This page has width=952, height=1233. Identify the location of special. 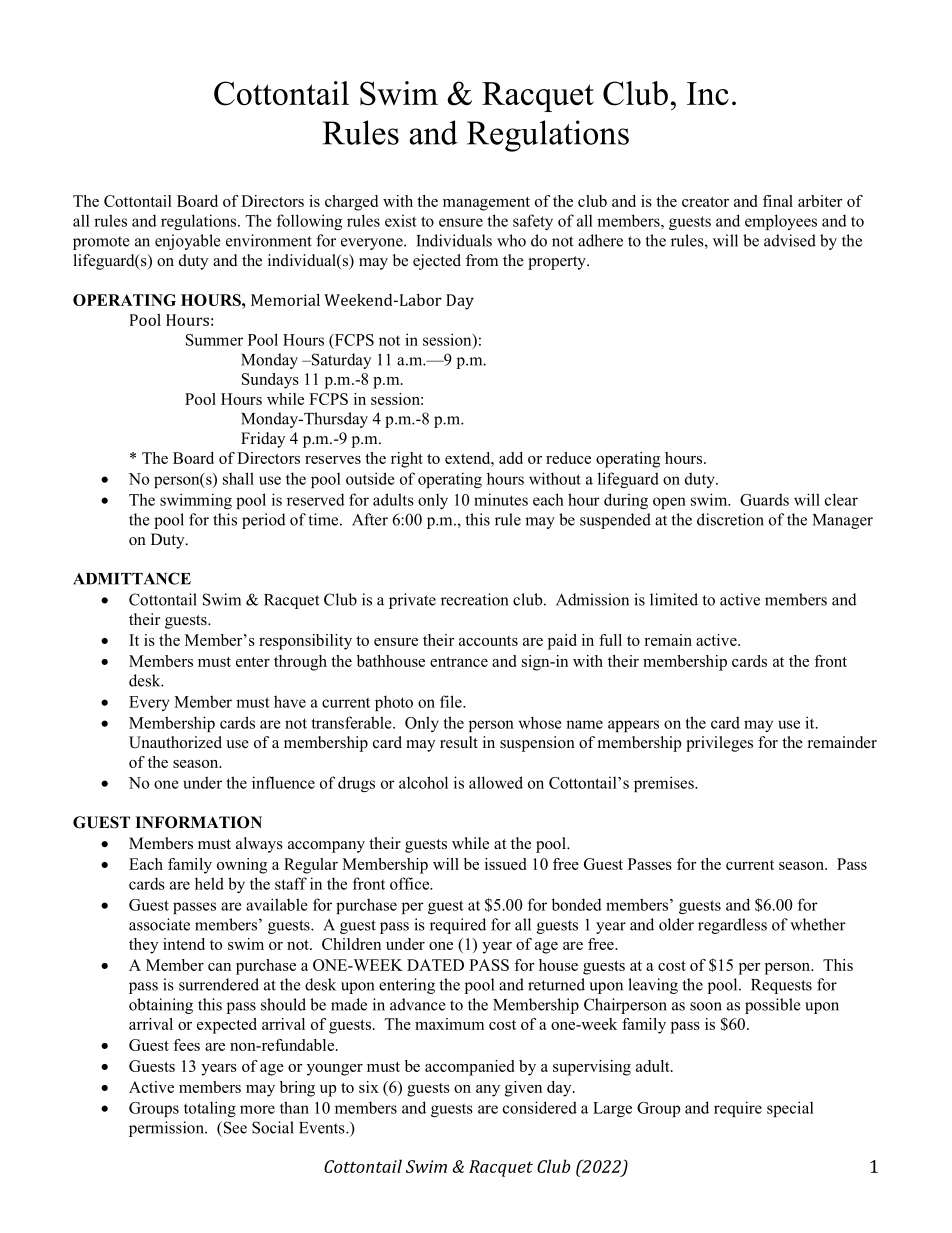
(790, 1109).
